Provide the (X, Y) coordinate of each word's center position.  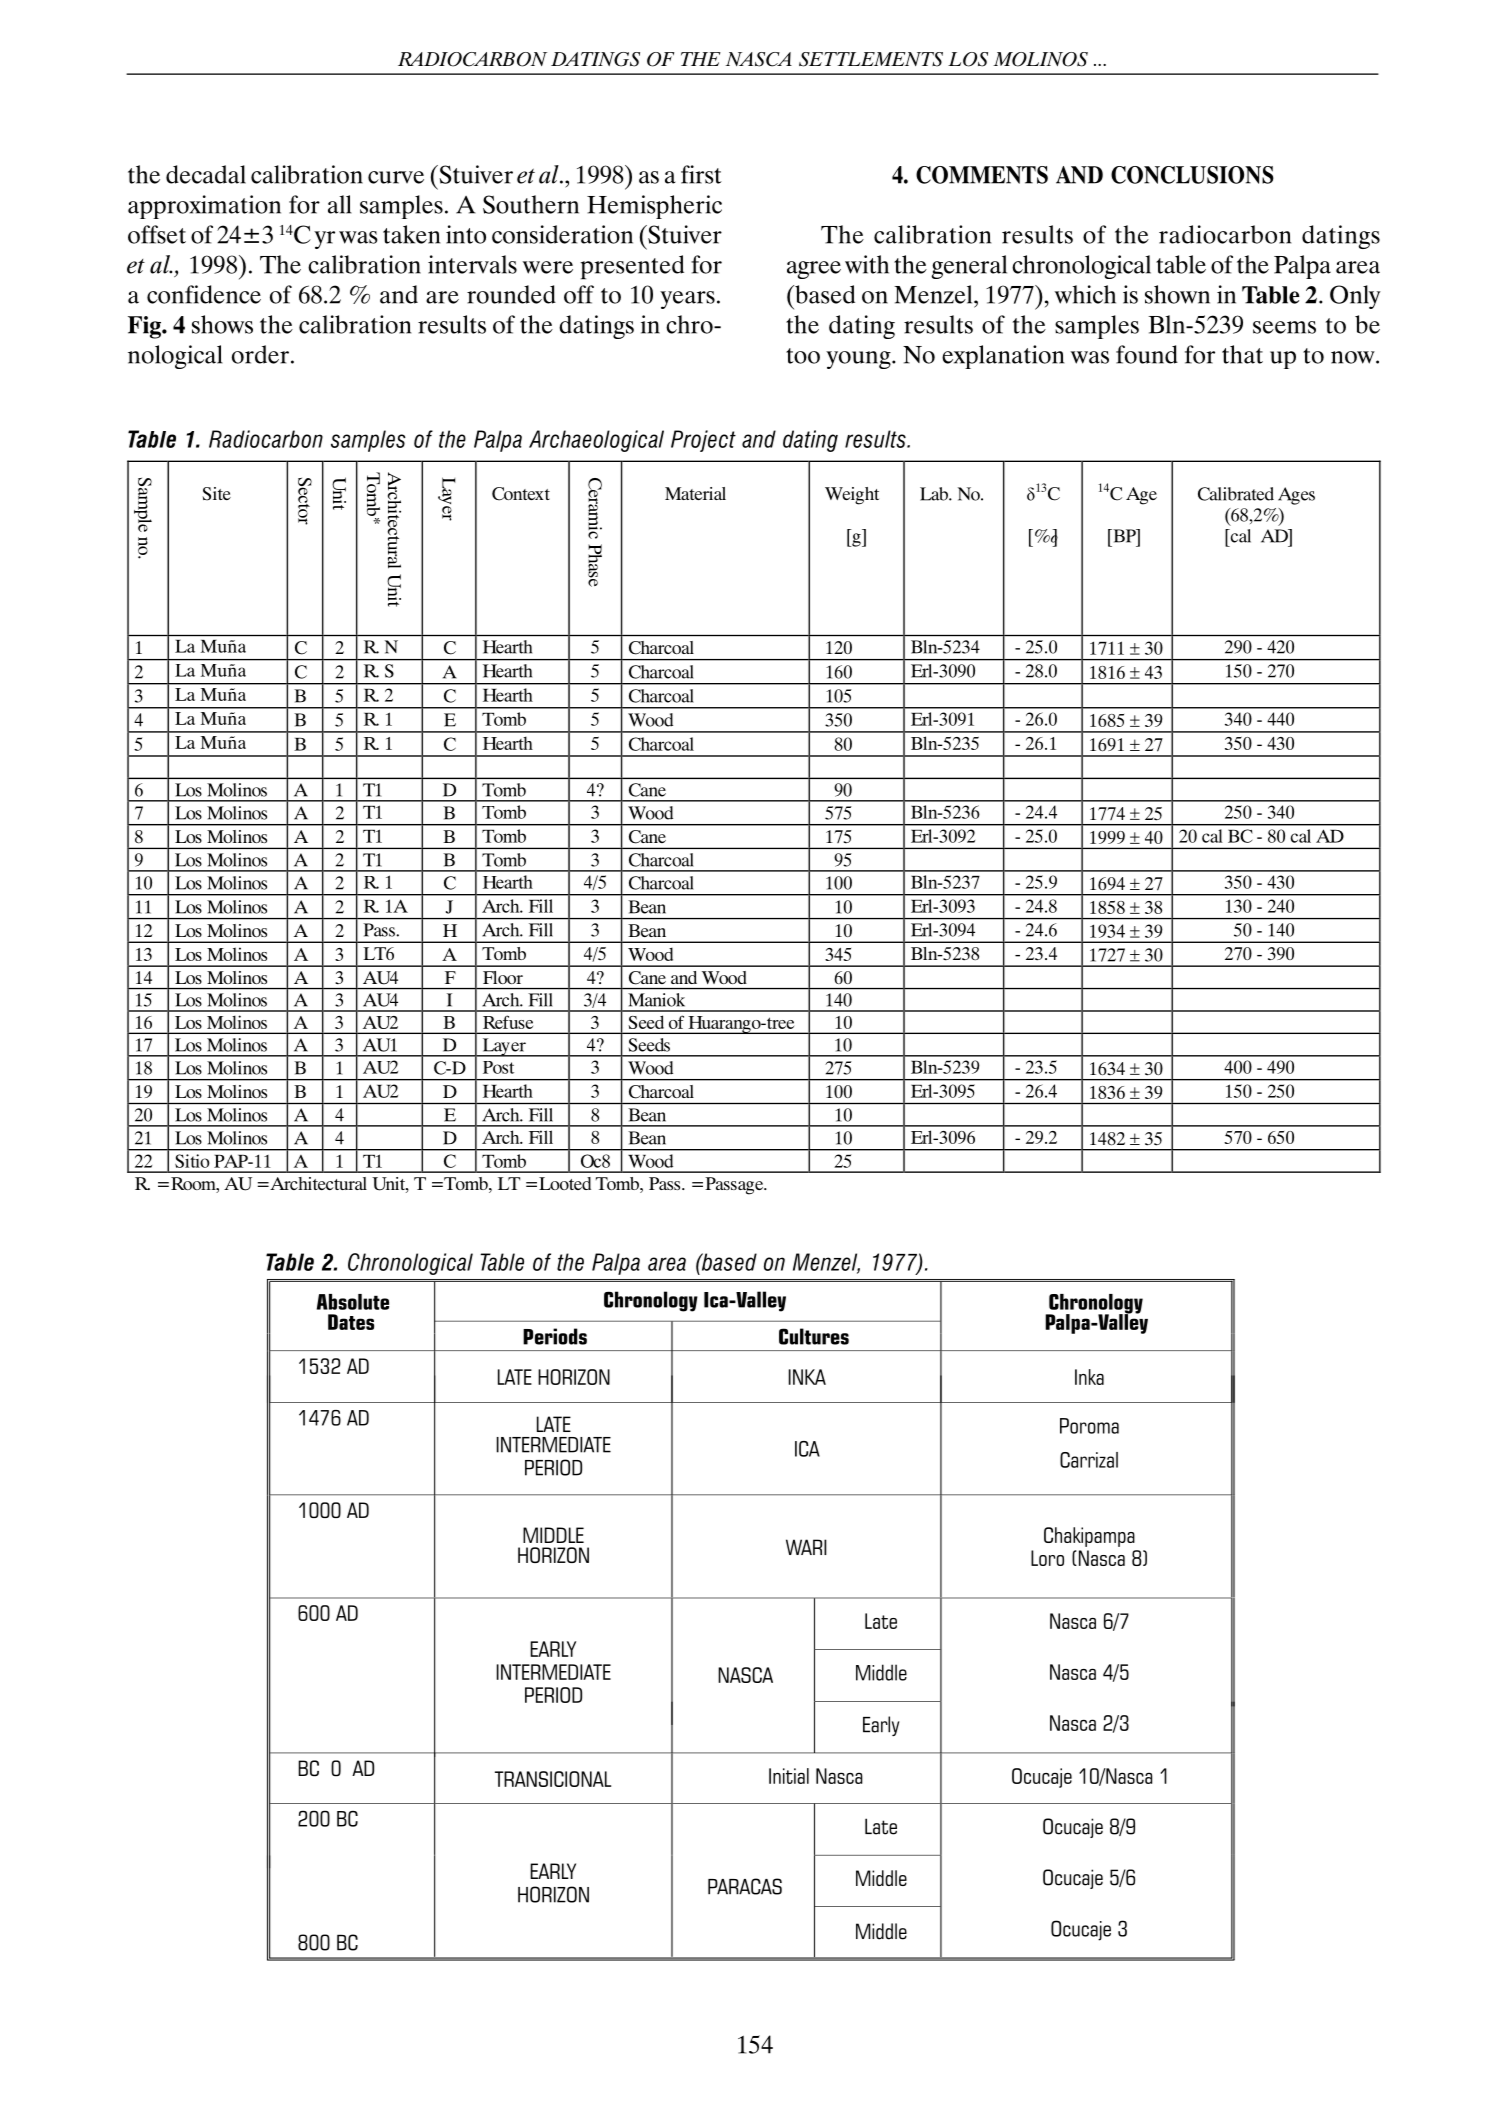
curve (396, 177)
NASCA (758, 59)
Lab (935, 494)
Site (216, 494)
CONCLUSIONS (1192, 175)
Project (703, 441)
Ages (1296, 496)
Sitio (192, 1161)
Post (498, 1067)
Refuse (508, 1022)
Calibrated (1236, 494)
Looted (565, 1183)
